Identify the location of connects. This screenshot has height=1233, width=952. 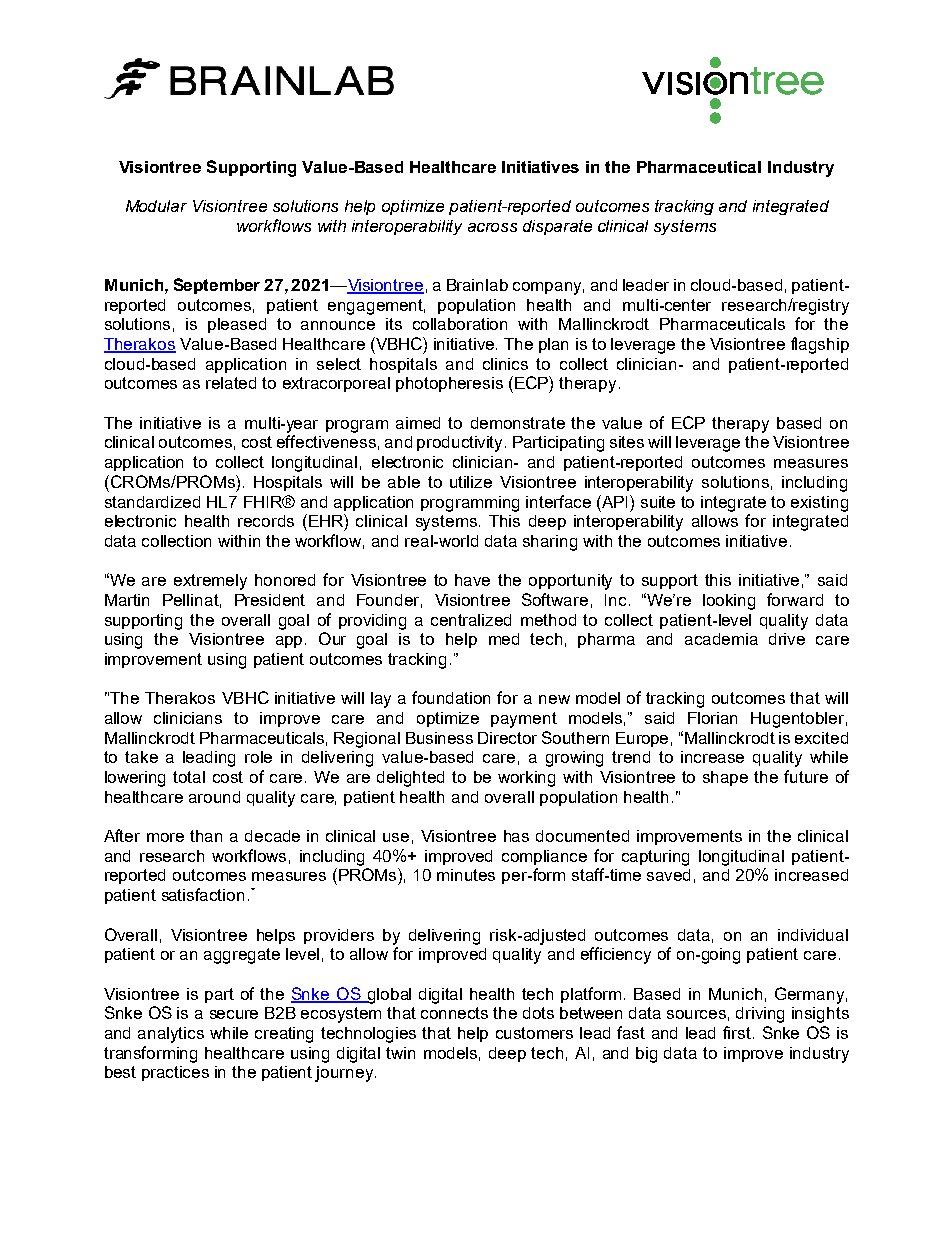
(454, 1013).
